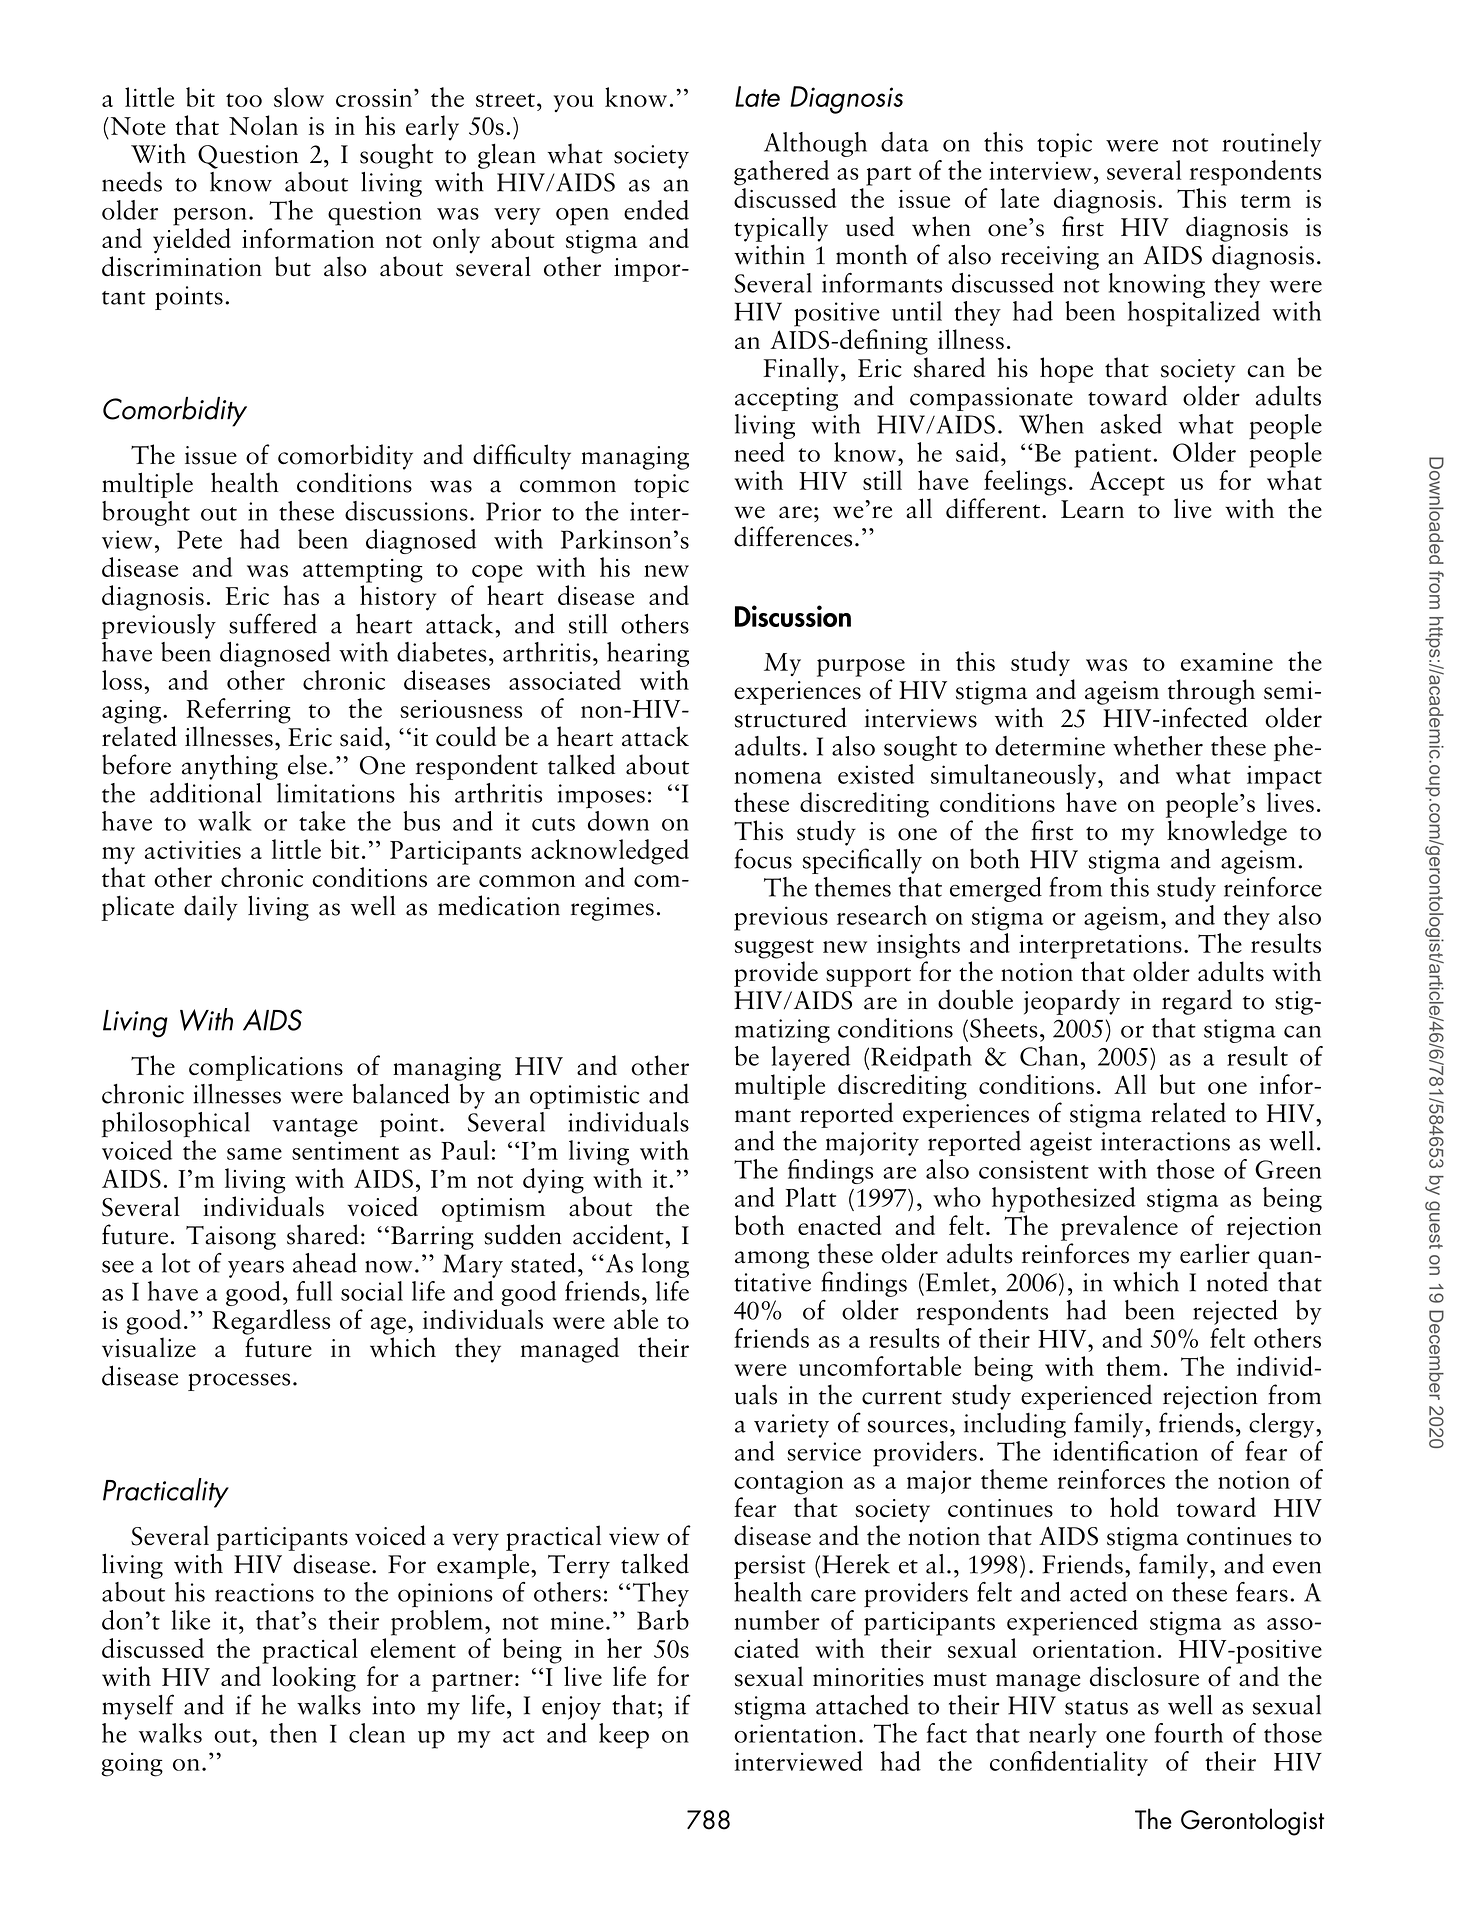 The image size is (1484, 1905). I want to click on Nolan, so click(263, 125).
